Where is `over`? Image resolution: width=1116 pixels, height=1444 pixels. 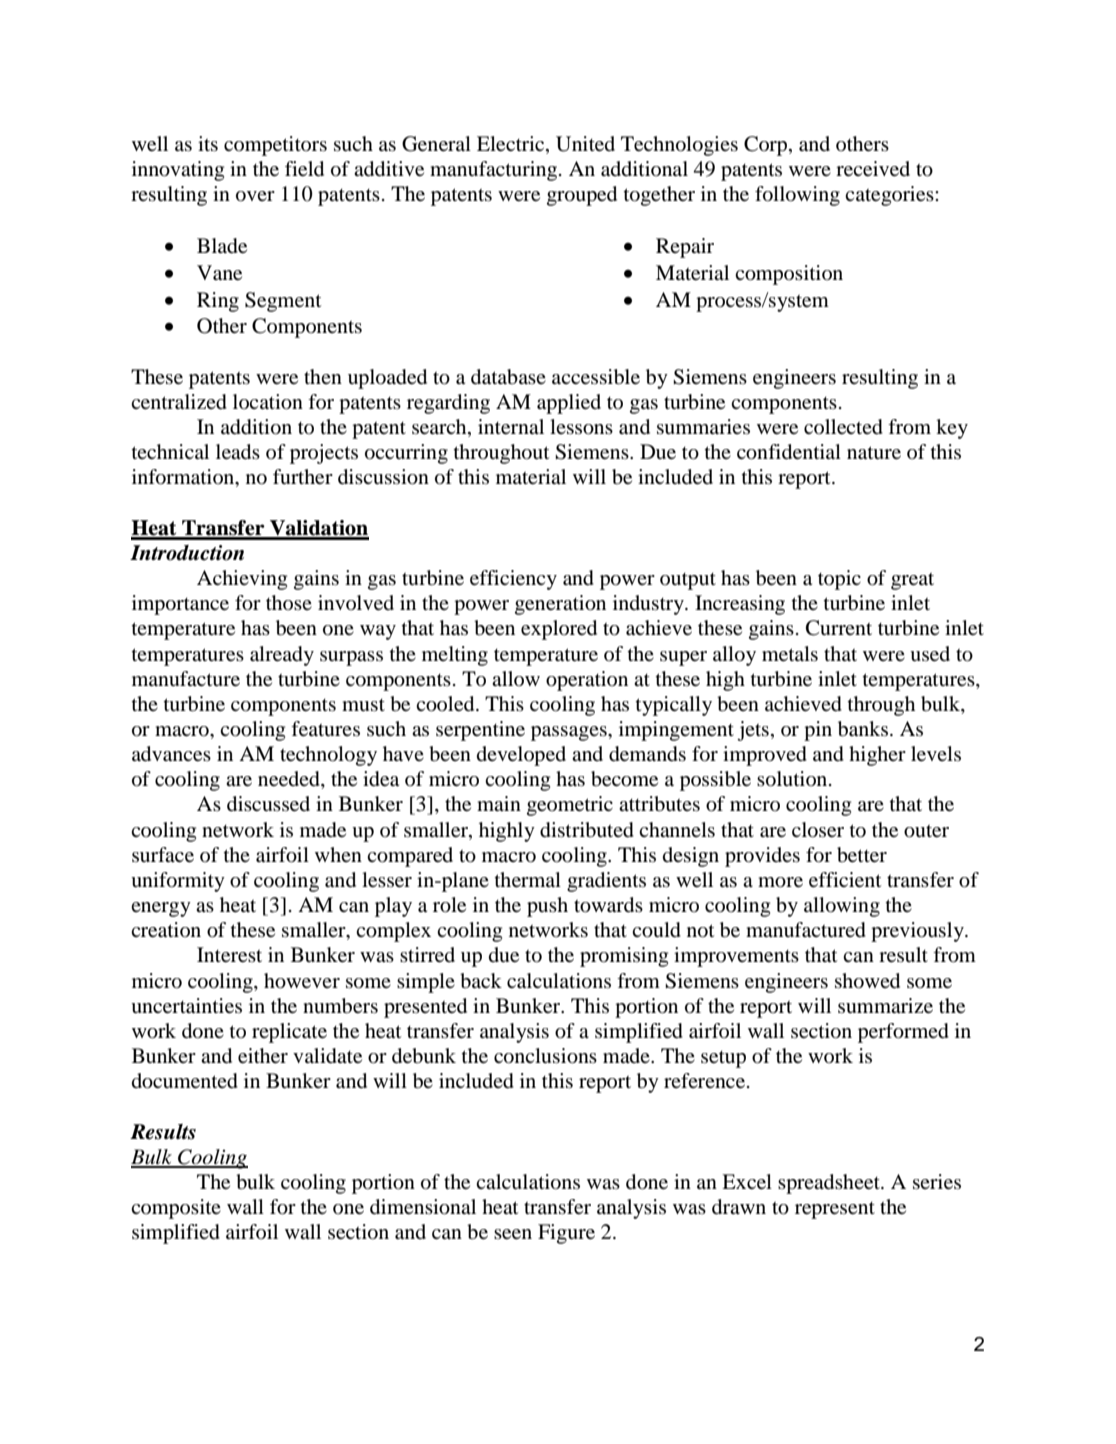
over is located at coordinates (255, 196).
